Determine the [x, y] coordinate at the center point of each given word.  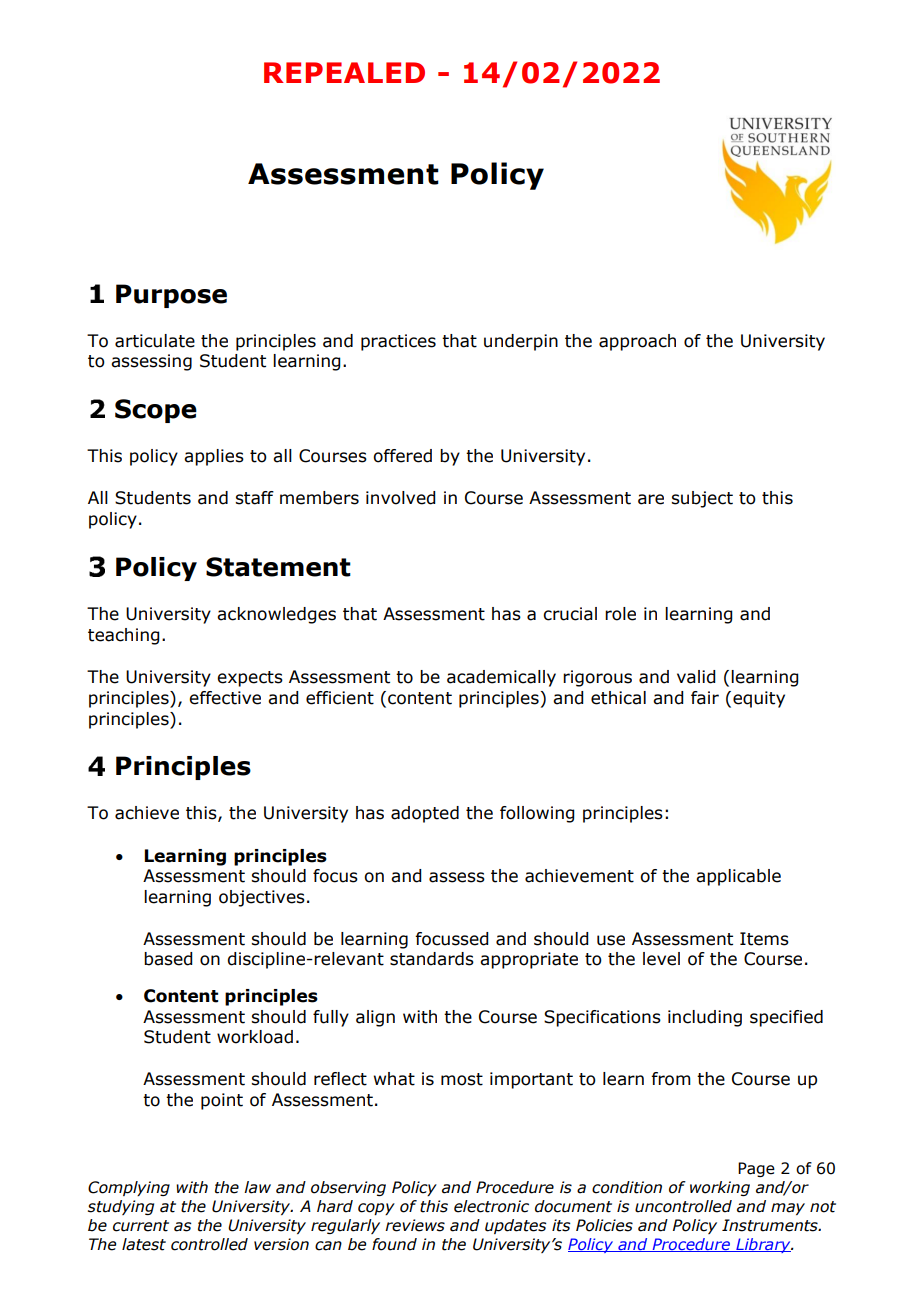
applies [214, 457]
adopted [425, 814]
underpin [521, 342]
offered [402, 456]
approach [637, 342]
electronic [491, 1206]
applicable [738, 877]
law [257, 1187]
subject [702, 499]
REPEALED [344, 72]
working [720, 1188]
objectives [262, 898]
